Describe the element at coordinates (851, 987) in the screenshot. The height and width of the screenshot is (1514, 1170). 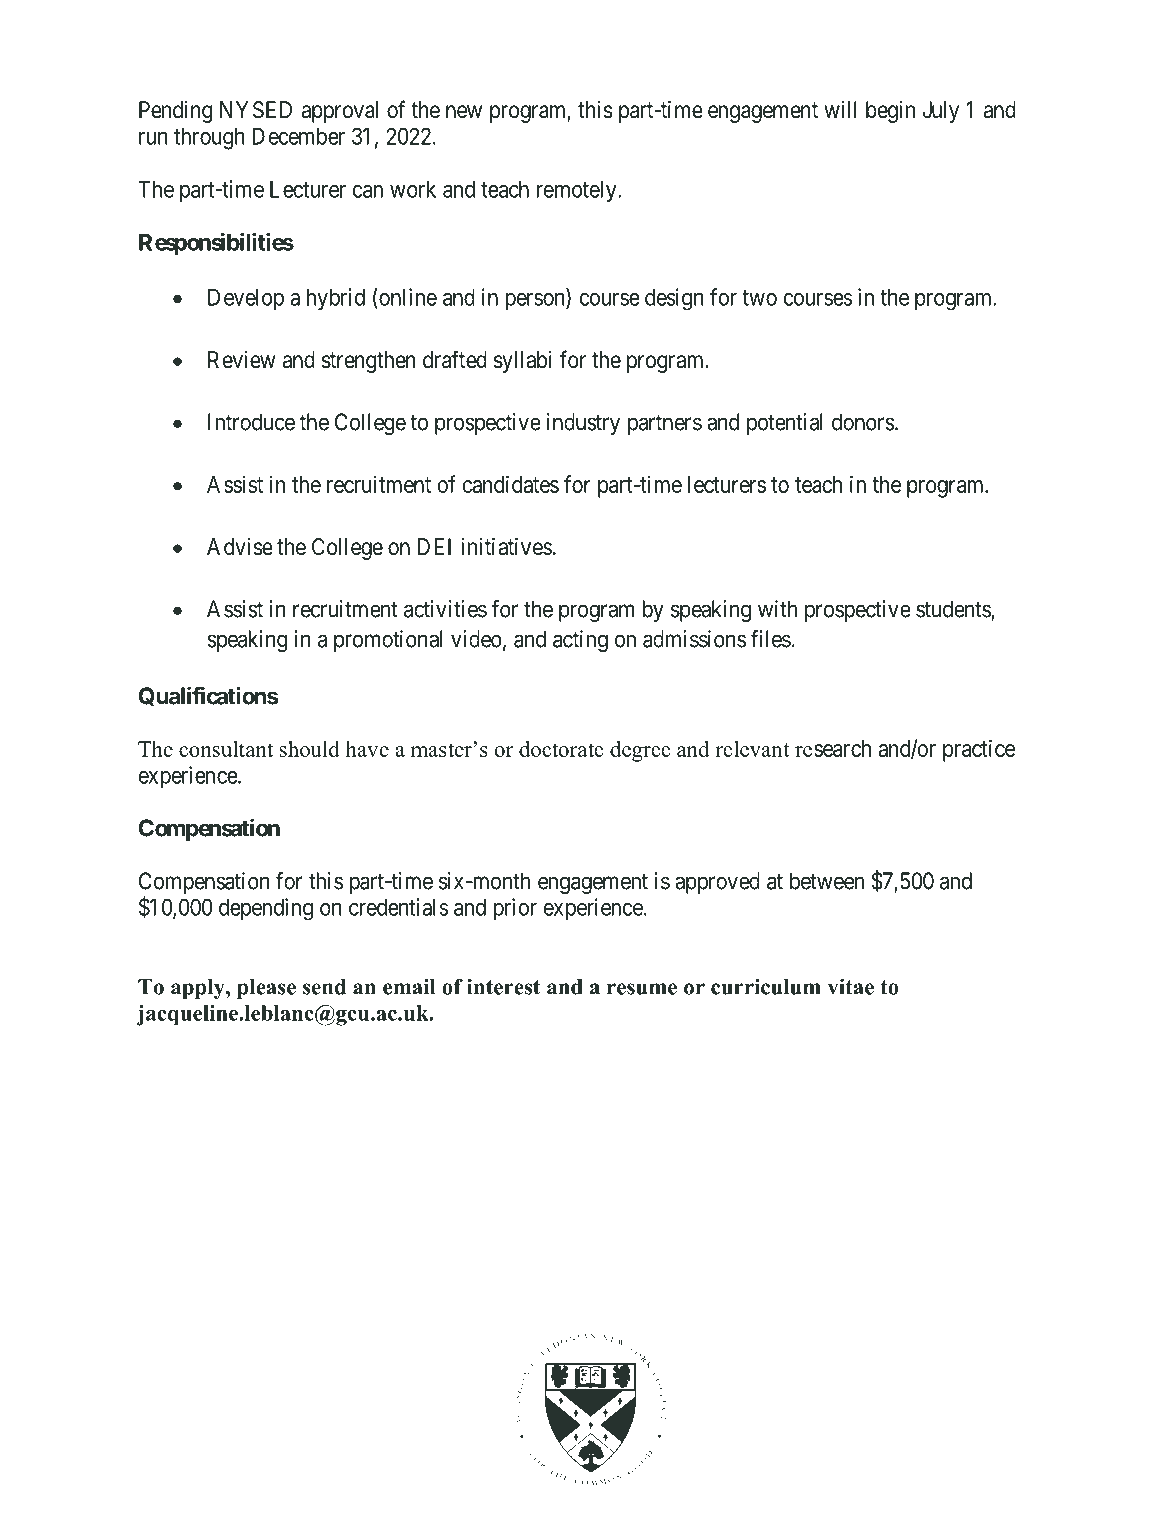
I see `vitae` at that location.
